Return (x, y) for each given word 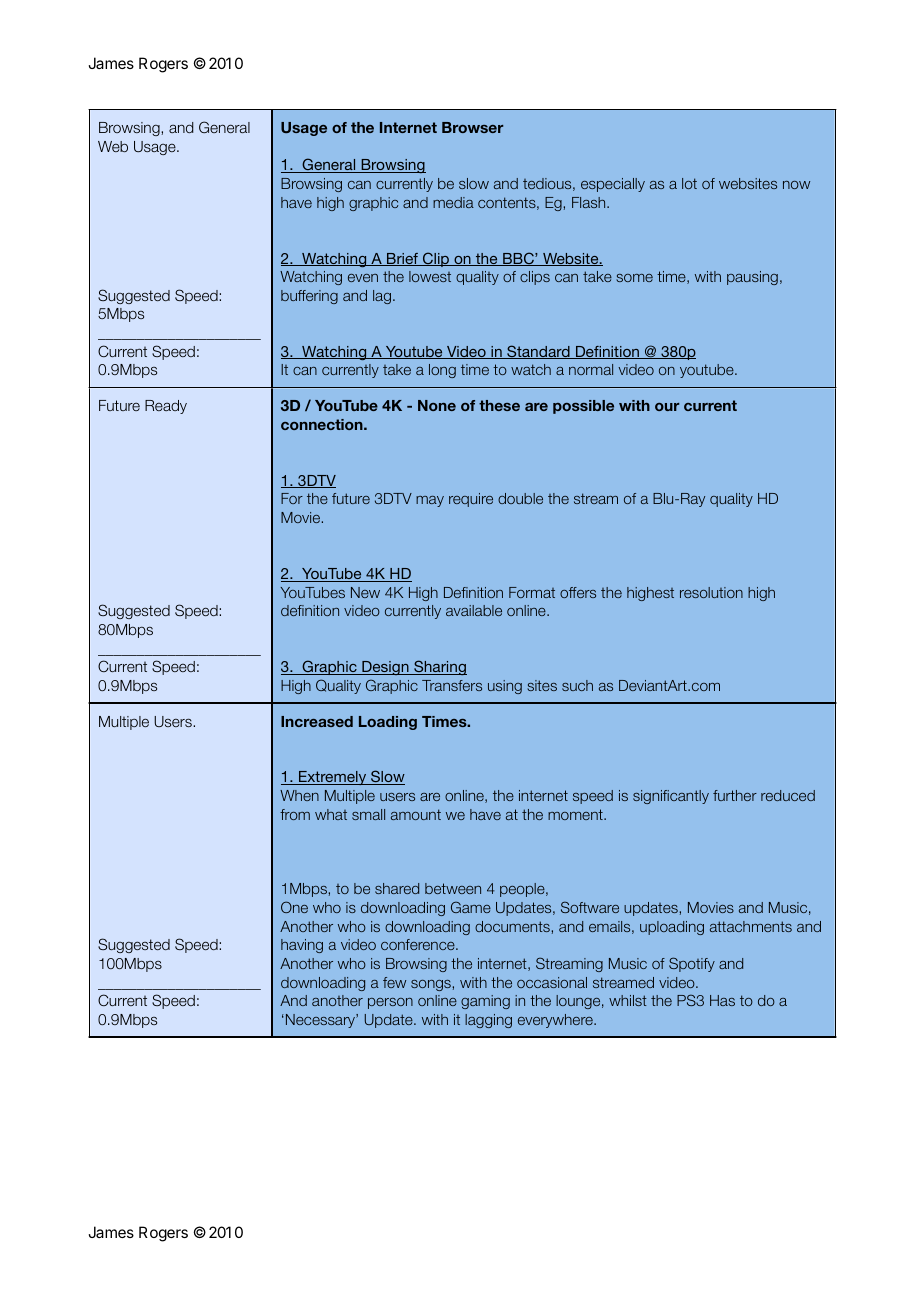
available (474, 610)
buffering (309, 297)
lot (689, 183)
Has (722, 1000)
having (302, 946)
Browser (472, 127)
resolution (711, 592)
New (365, 592)
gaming (485, 1002)
